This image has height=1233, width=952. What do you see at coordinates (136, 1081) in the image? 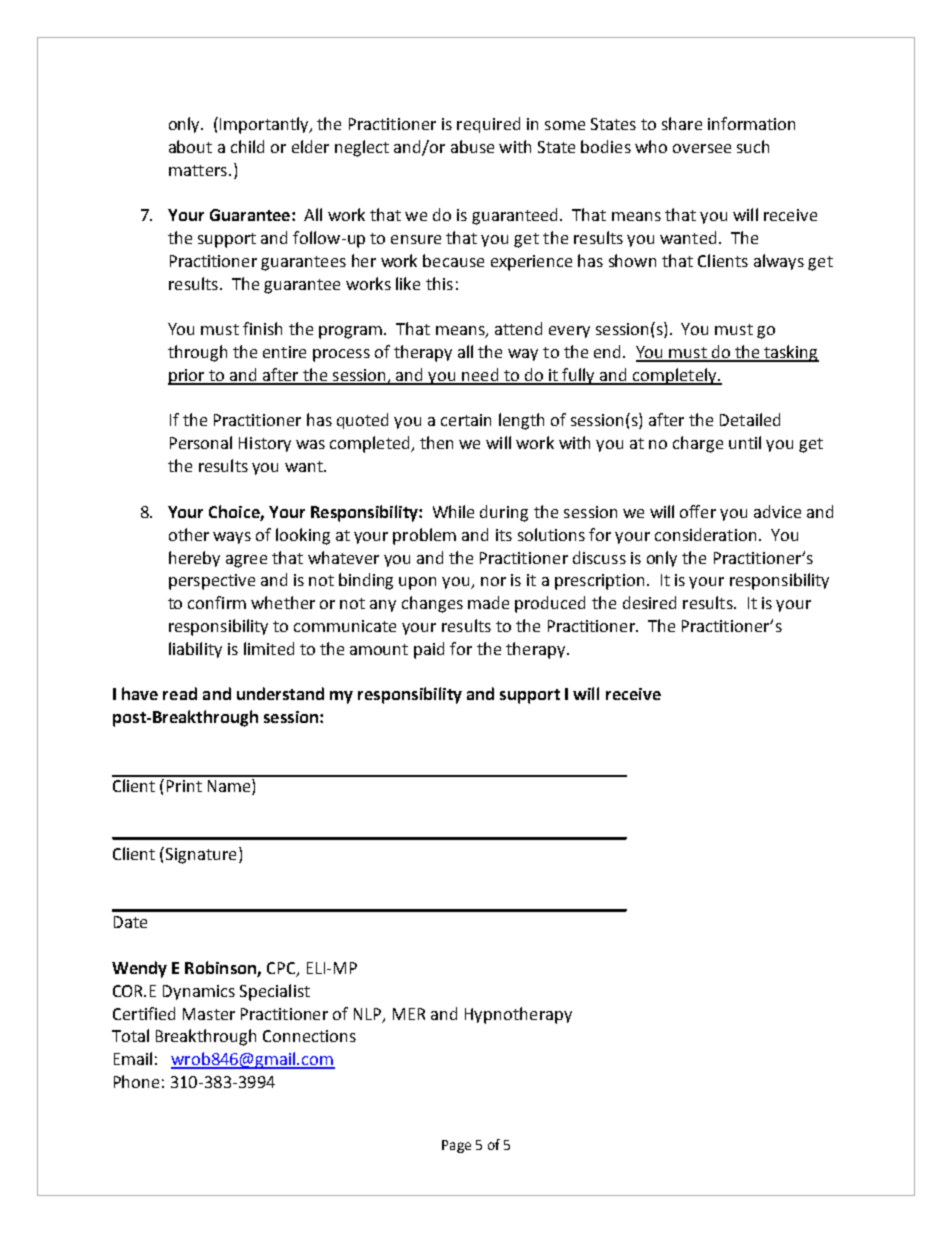
I see `Phone` at bounding box center [136, 1081].
